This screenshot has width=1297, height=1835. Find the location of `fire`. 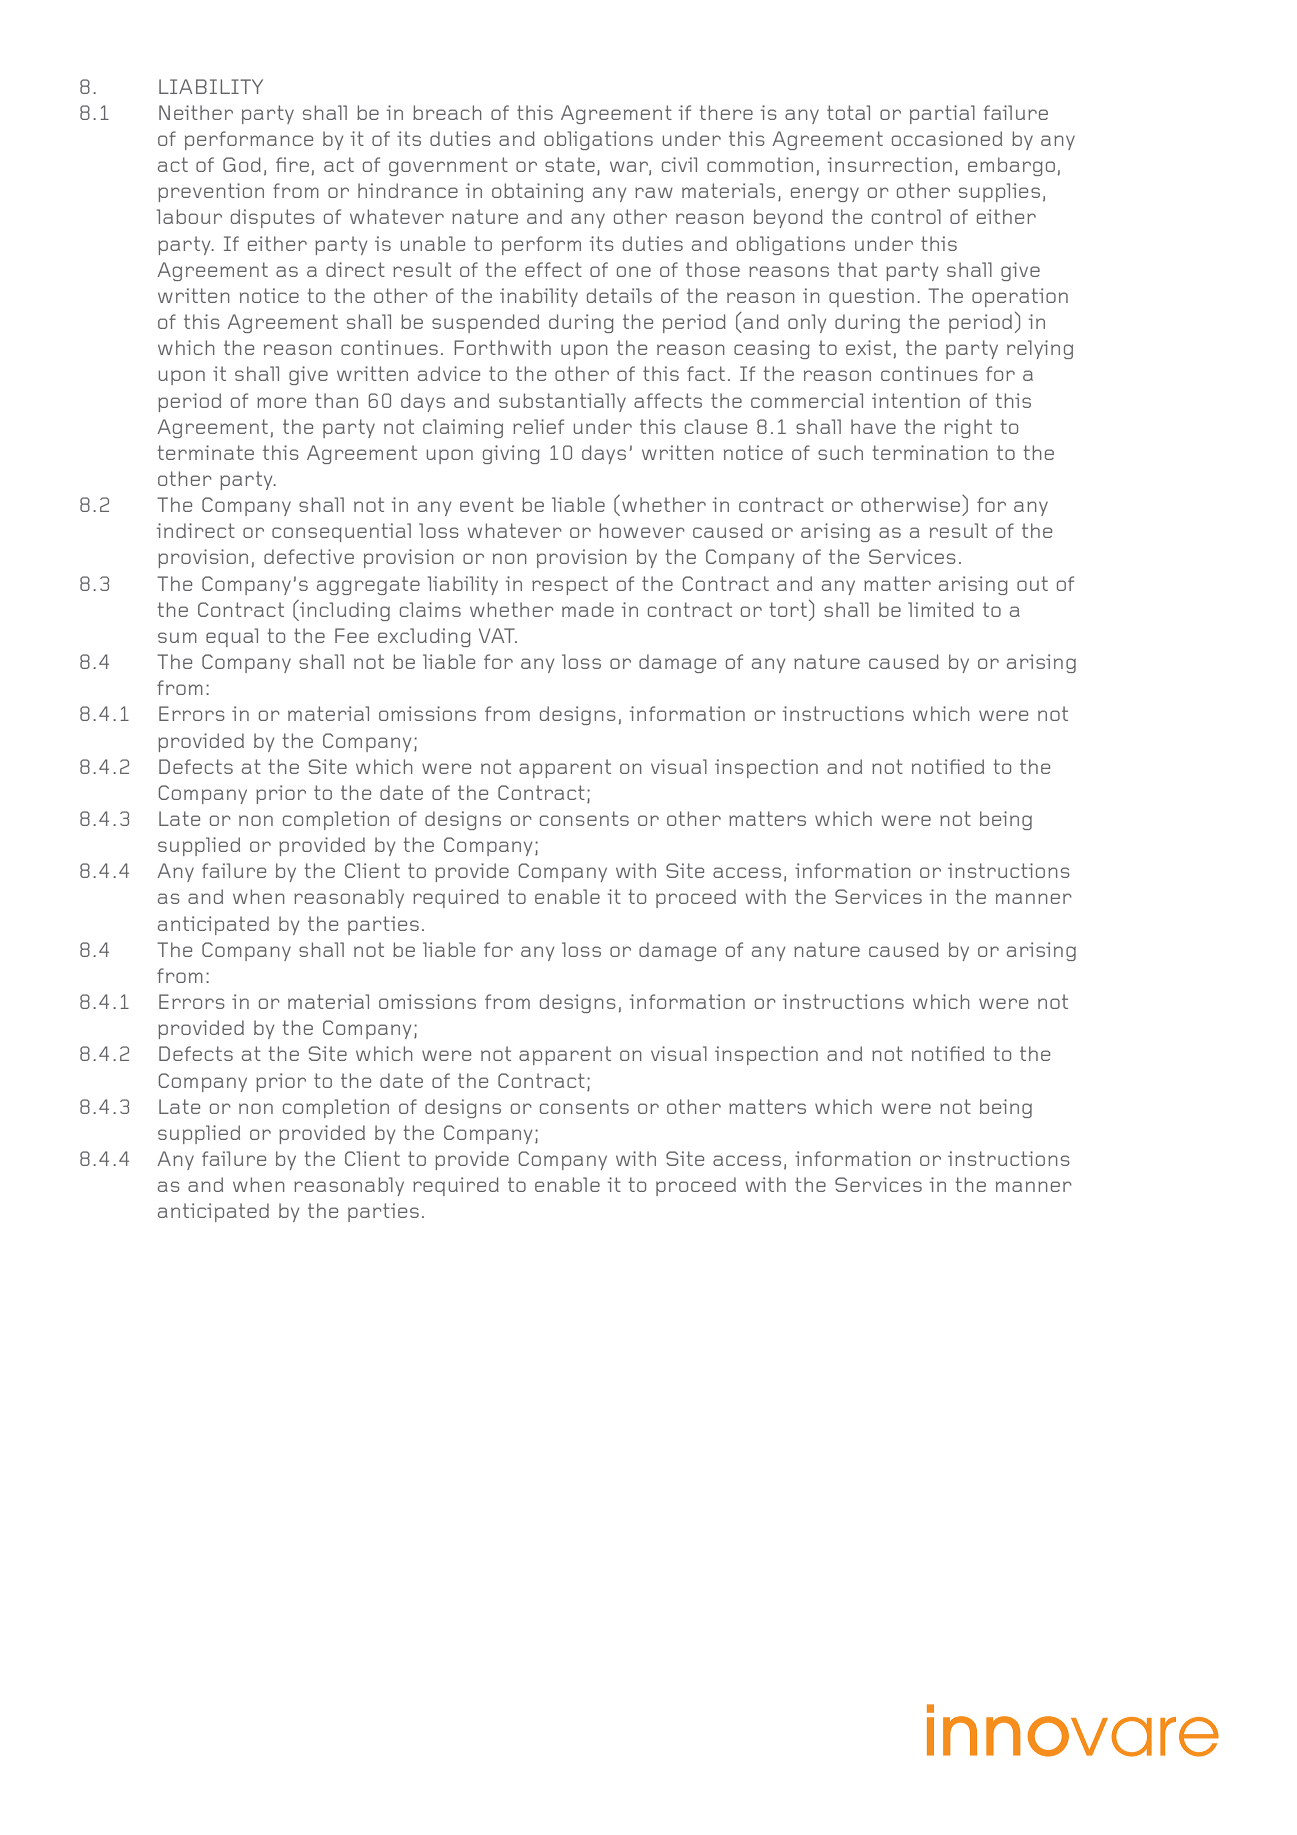

fire is located at coordinates (292, 164).
